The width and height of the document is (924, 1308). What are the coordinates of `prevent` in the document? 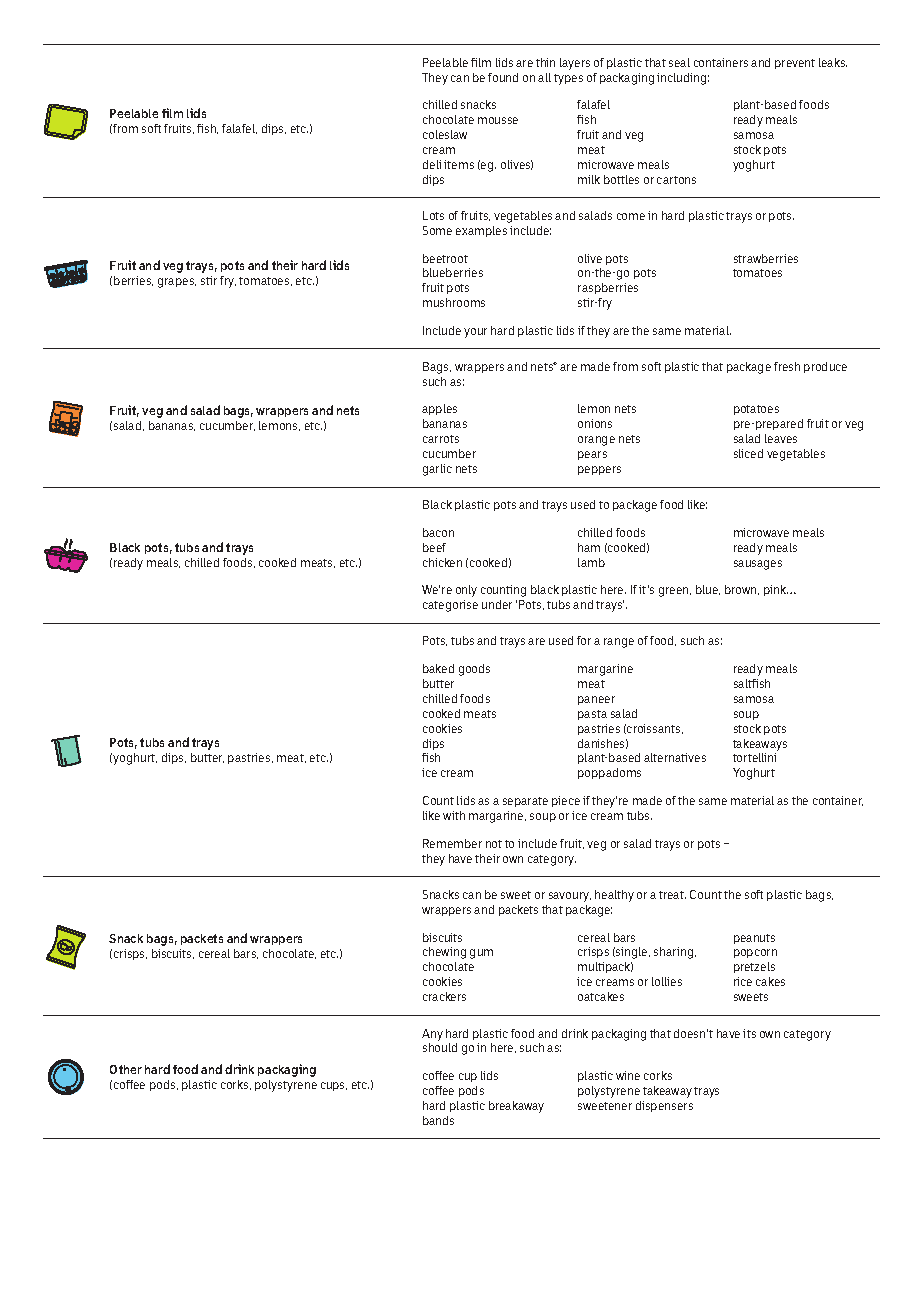 It's located at (795, 64).
